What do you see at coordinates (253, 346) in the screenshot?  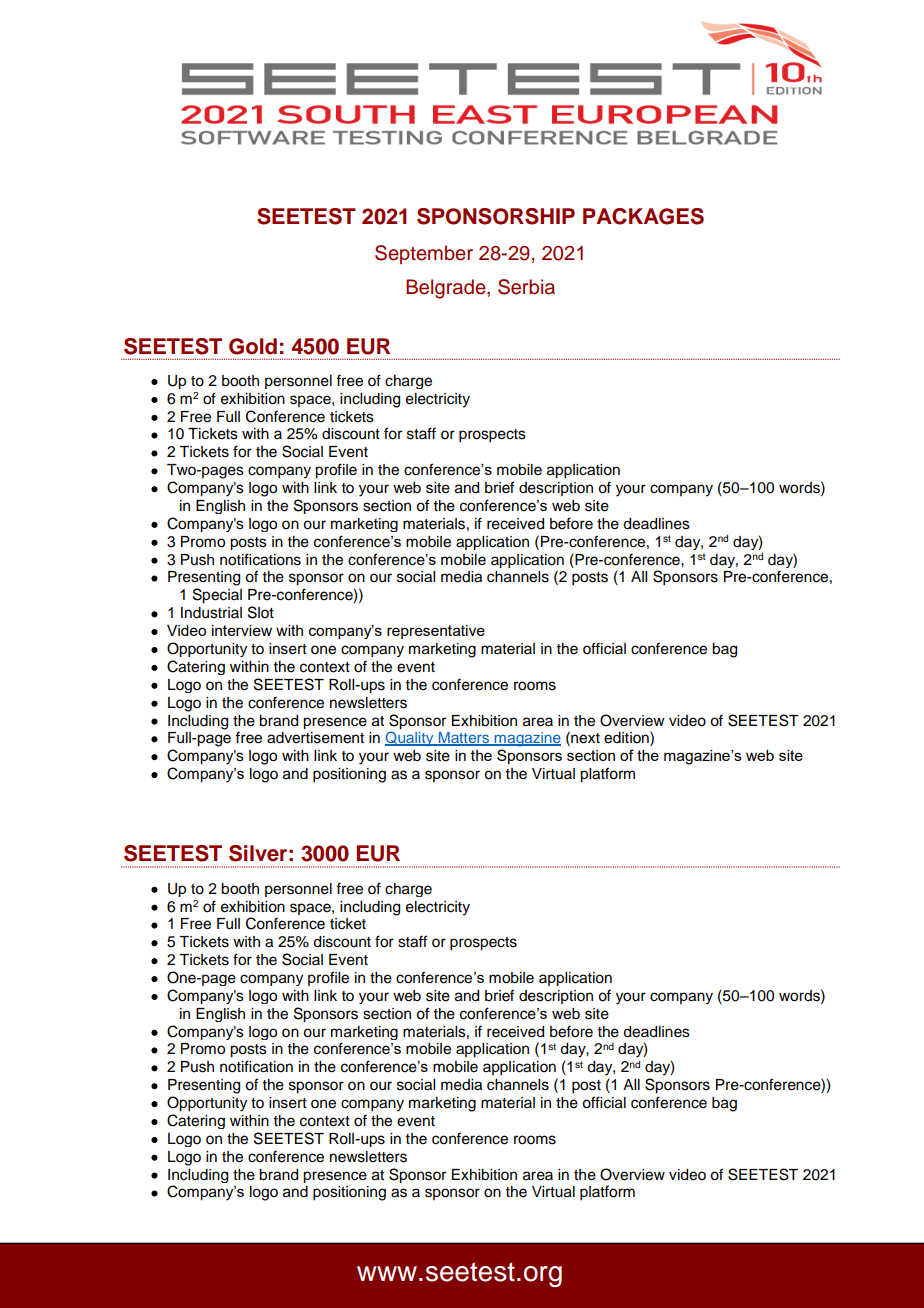 I see `Gold` at bounding box center [253, 346].
